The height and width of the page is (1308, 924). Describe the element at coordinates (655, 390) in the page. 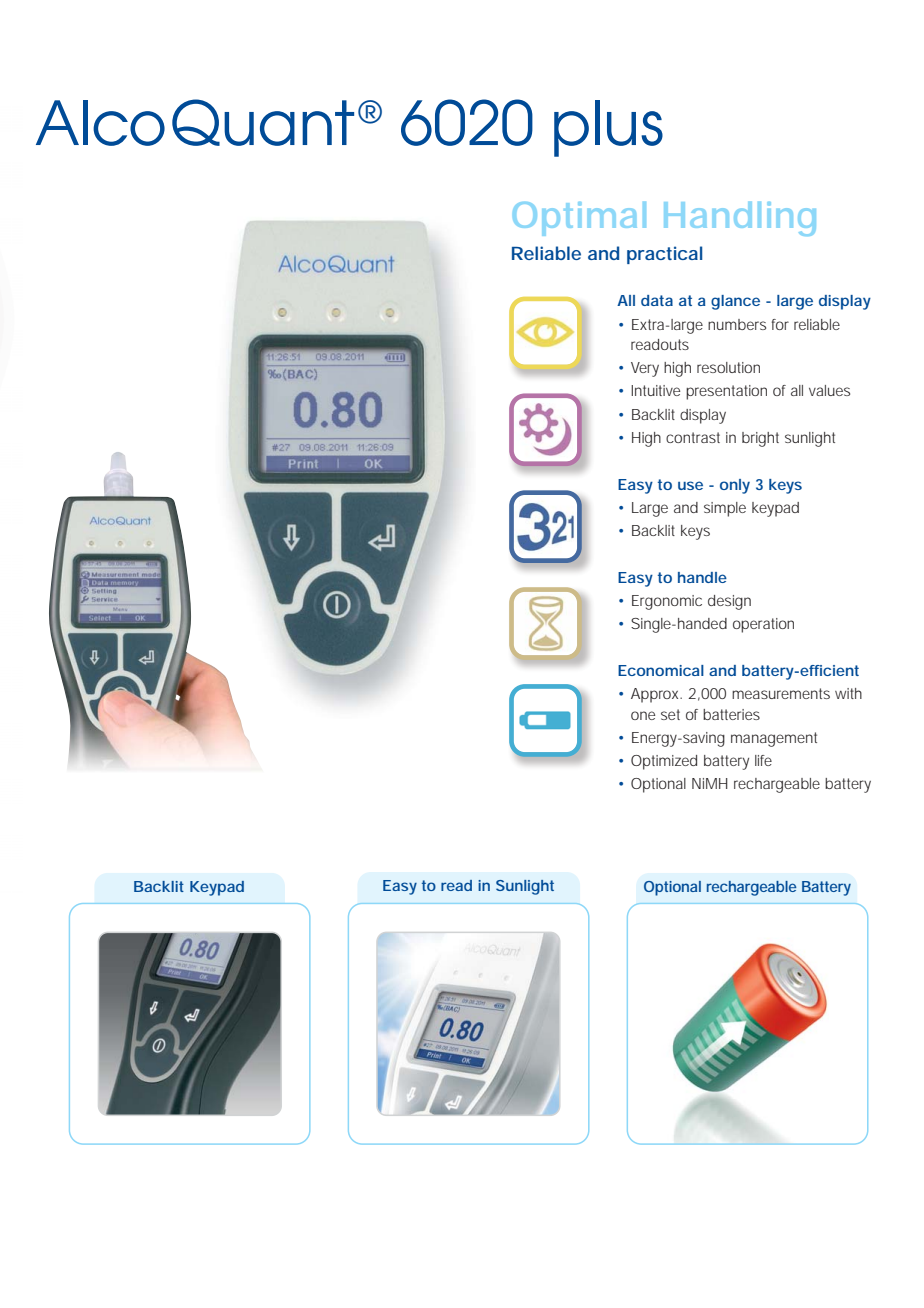

I see `Intuitive` at that location.
